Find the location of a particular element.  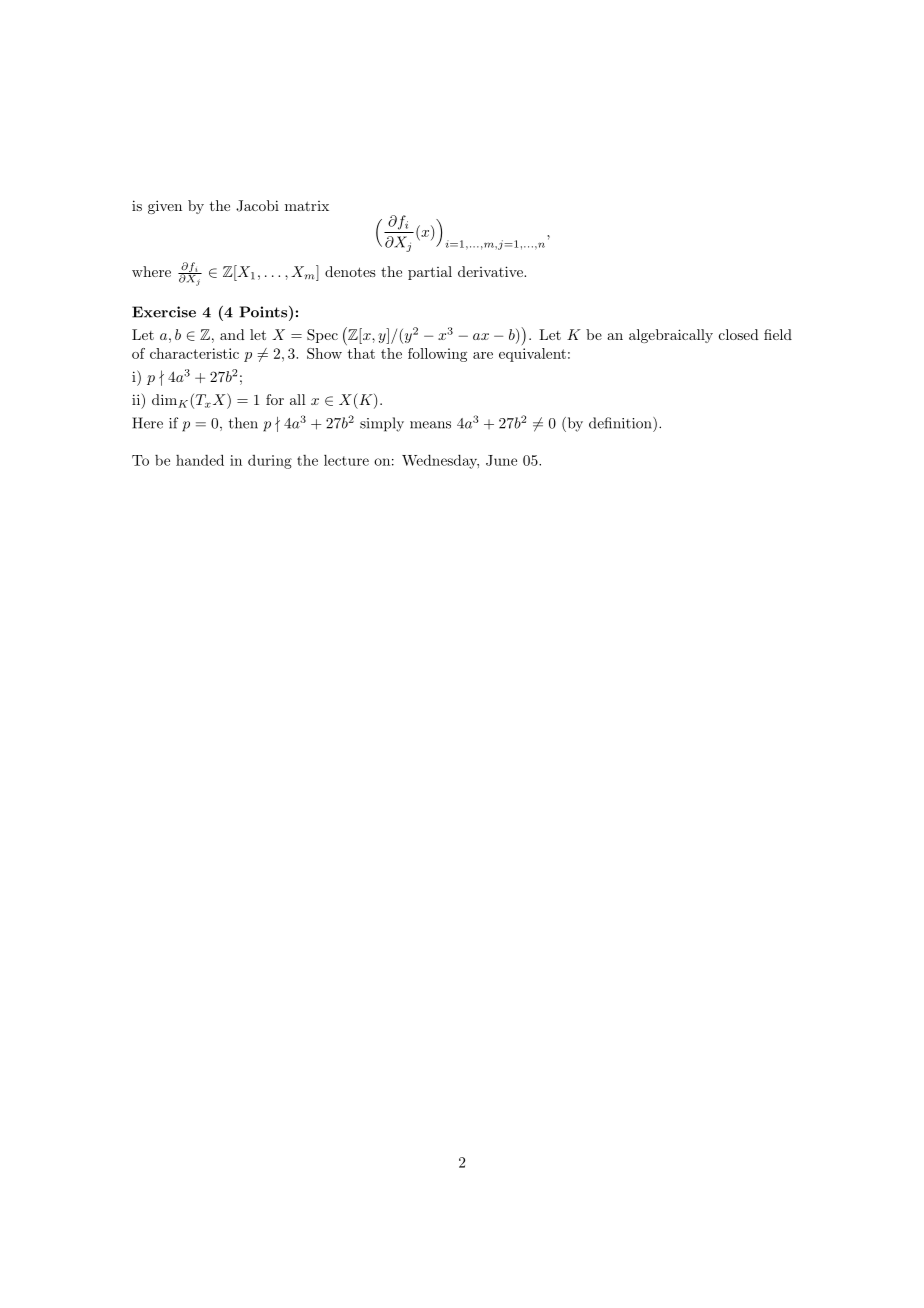

means is located at coordinates (430, 425).
